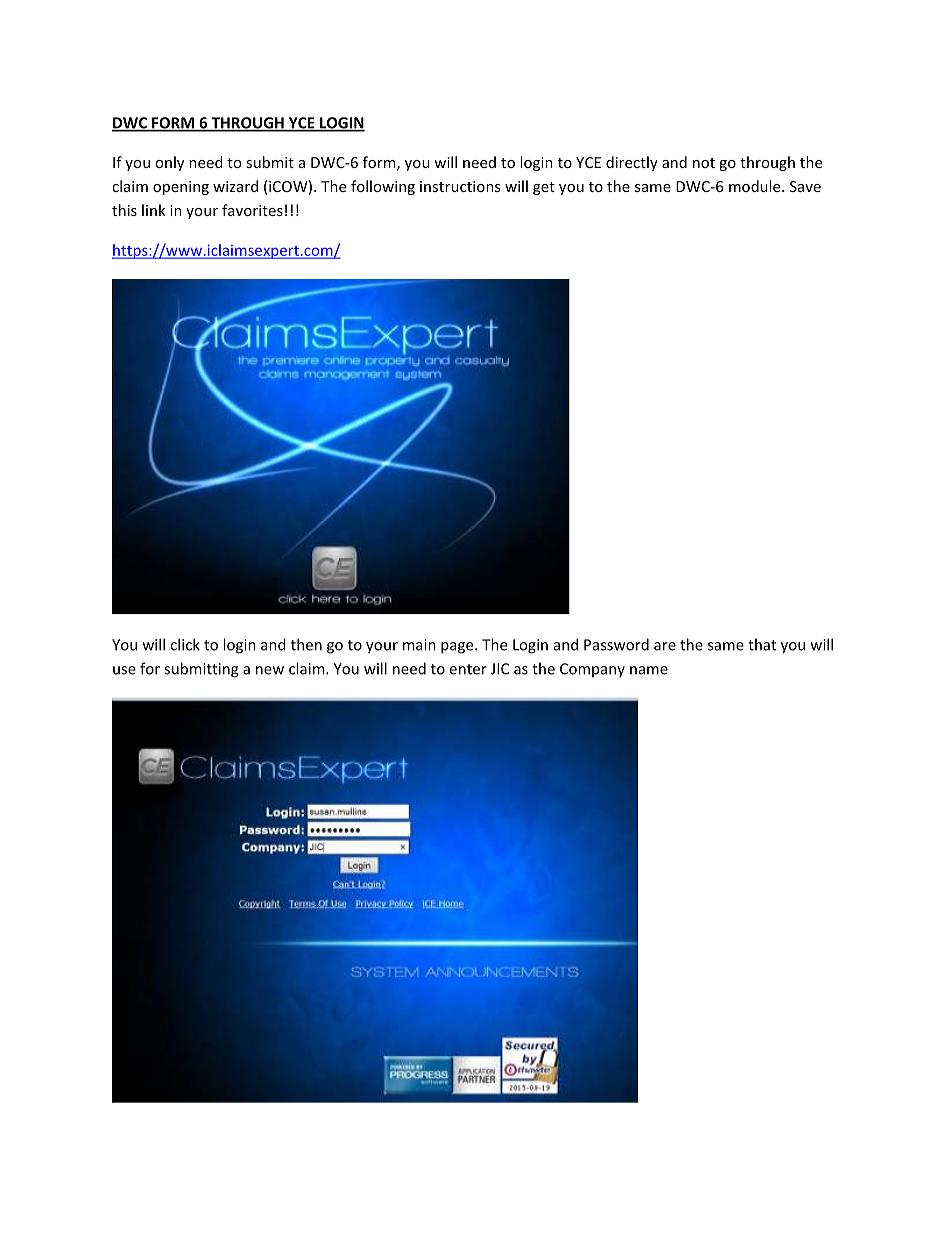 This screenshot has height=1233, width=952. What do you see at coordinates (460, 186) in the screenshot?
I see `instructions` at bounding box center [460, 186].
